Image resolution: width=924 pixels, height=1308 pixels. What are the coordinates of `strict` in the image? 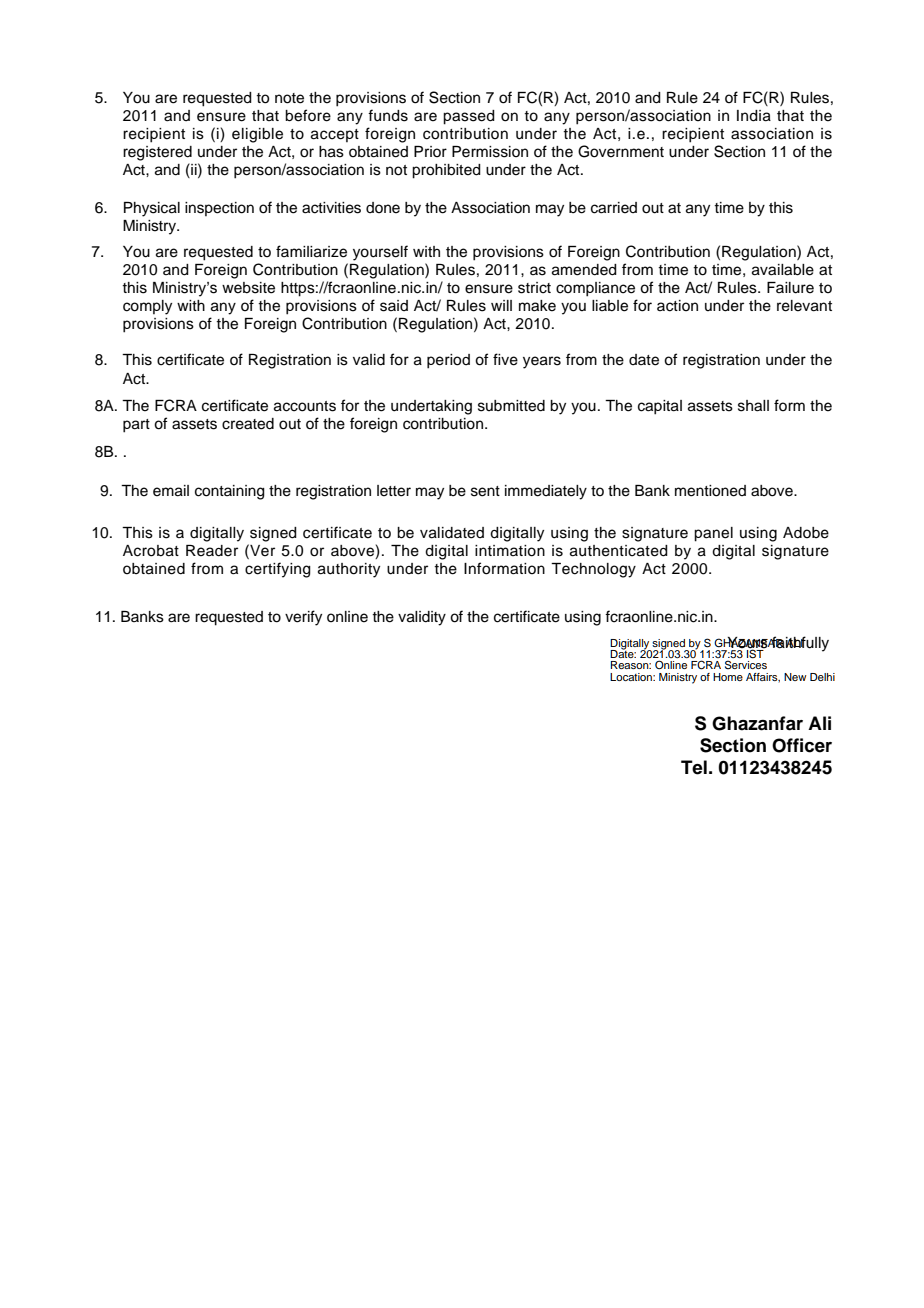 It's located at (534, 288).
